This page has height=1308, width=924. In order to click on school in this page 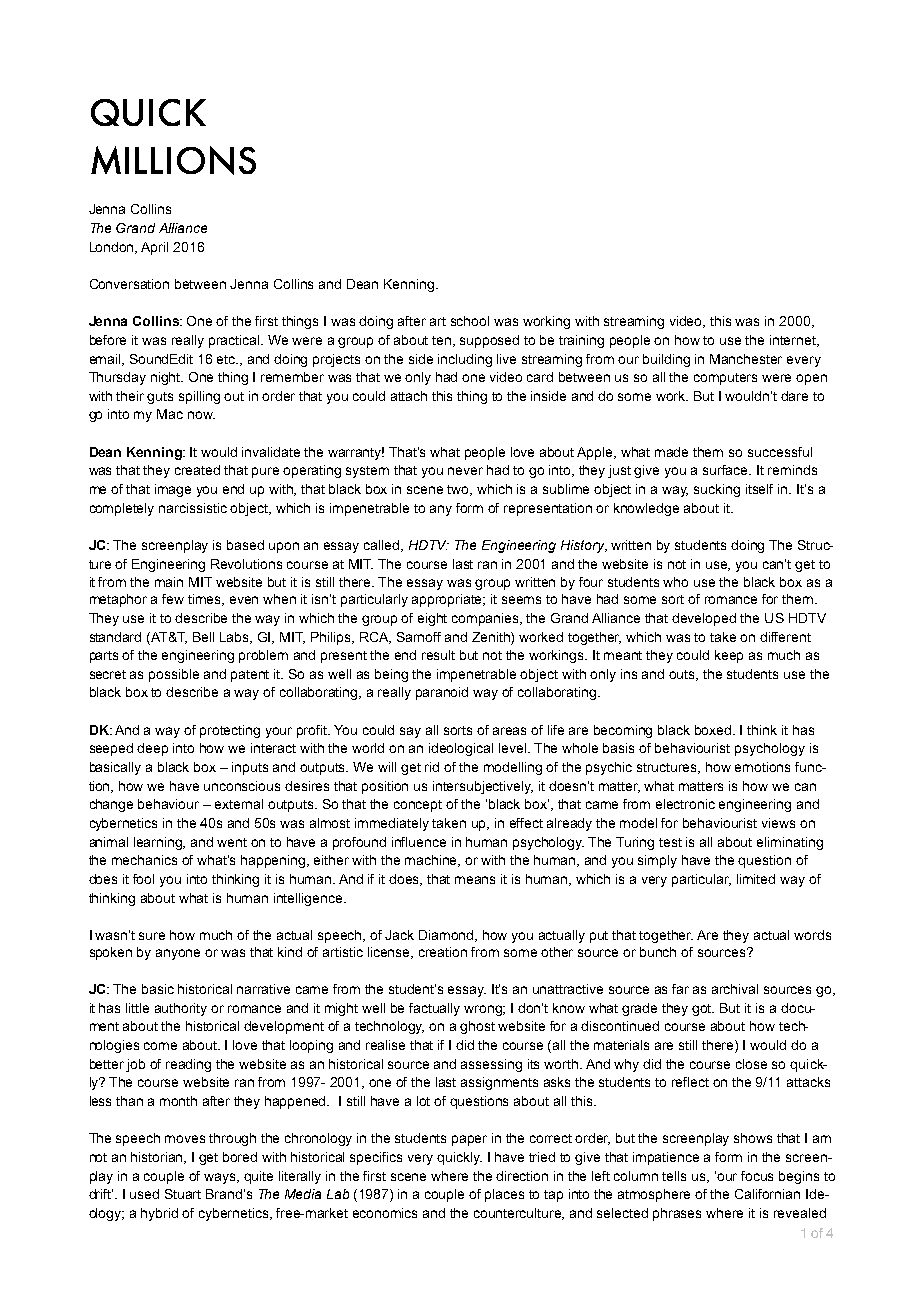, I will do `click(470, 321)`.
